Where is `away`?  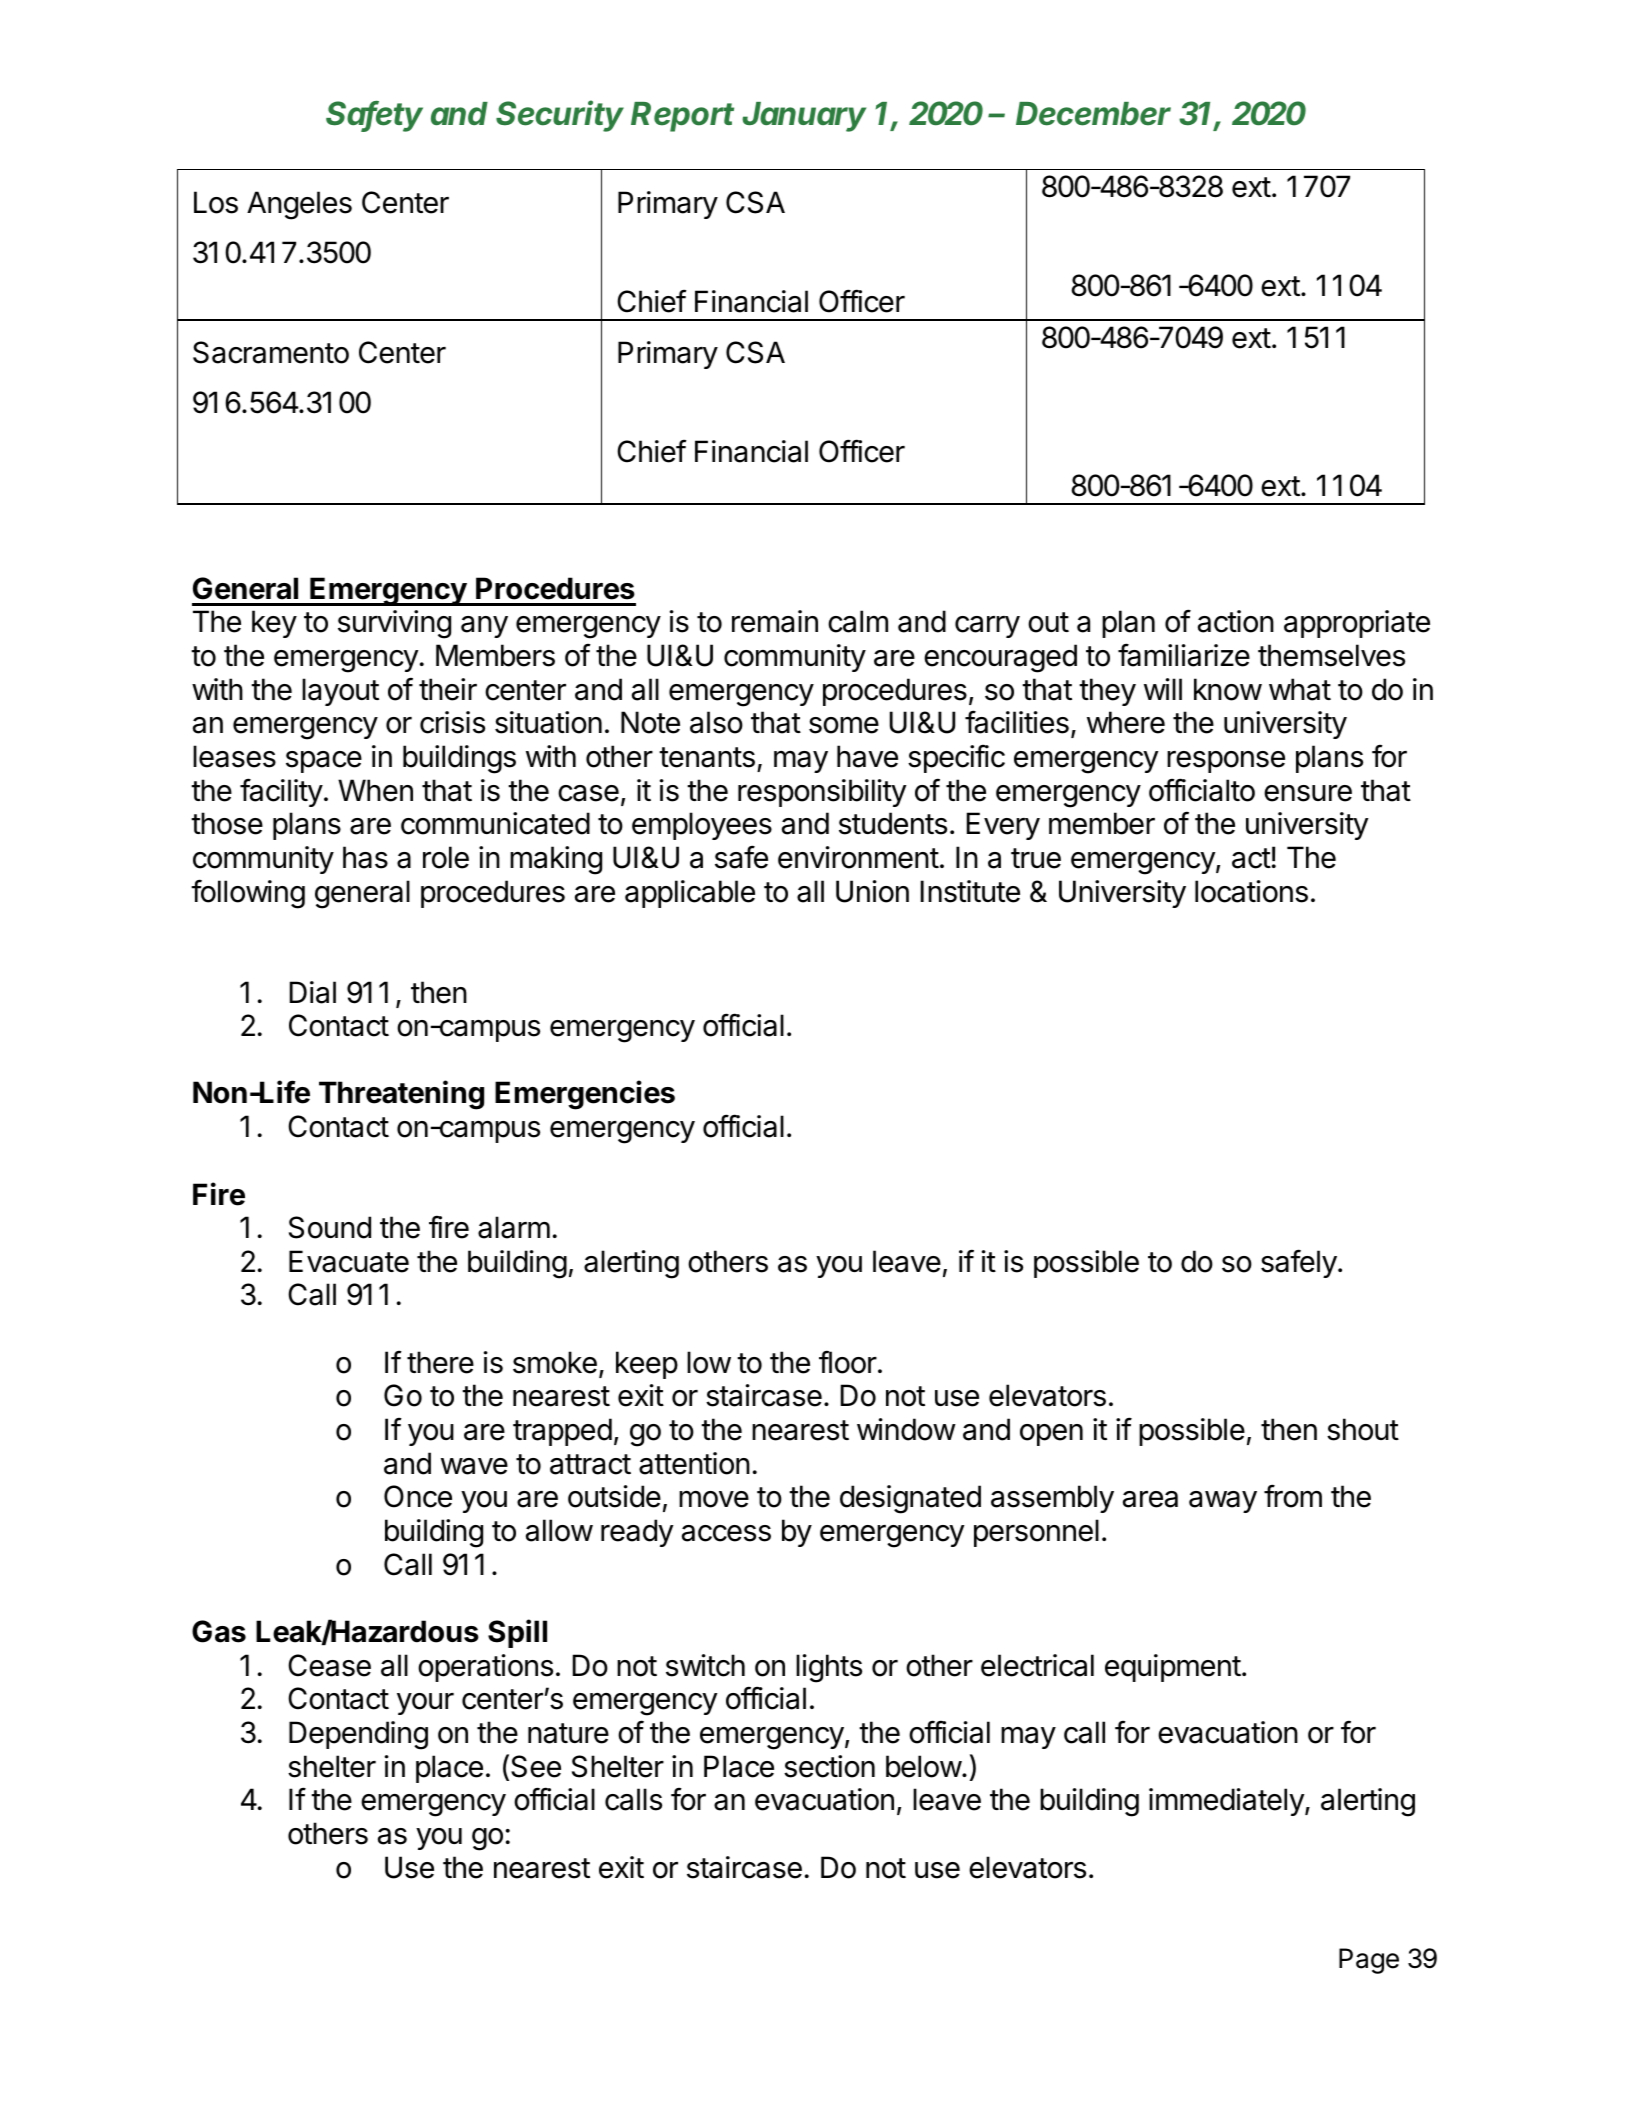 away is located at coordinates (1223, 1502).
